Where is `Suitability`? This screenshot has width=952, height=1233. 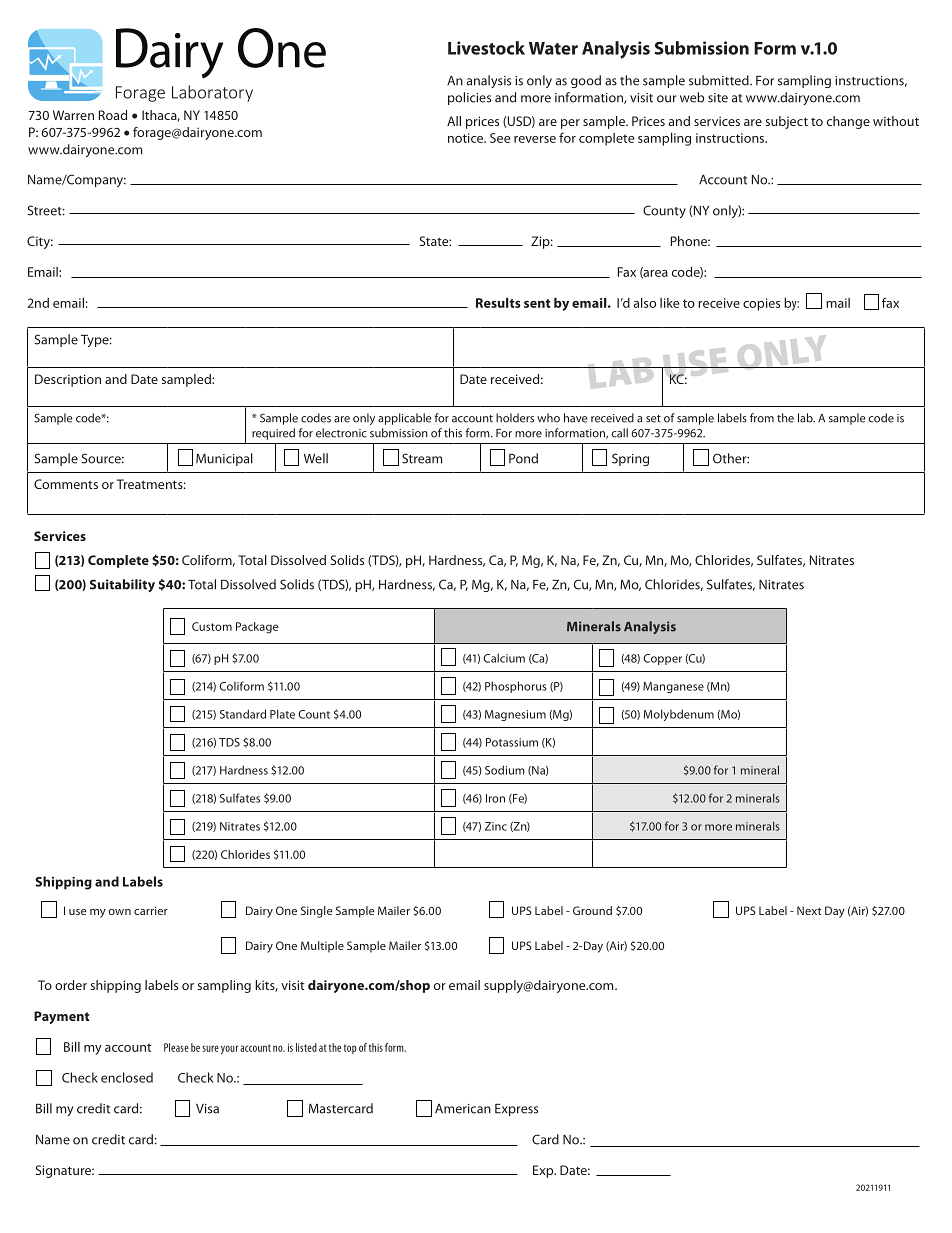
Suitability is located at coordinates (122, 585).
